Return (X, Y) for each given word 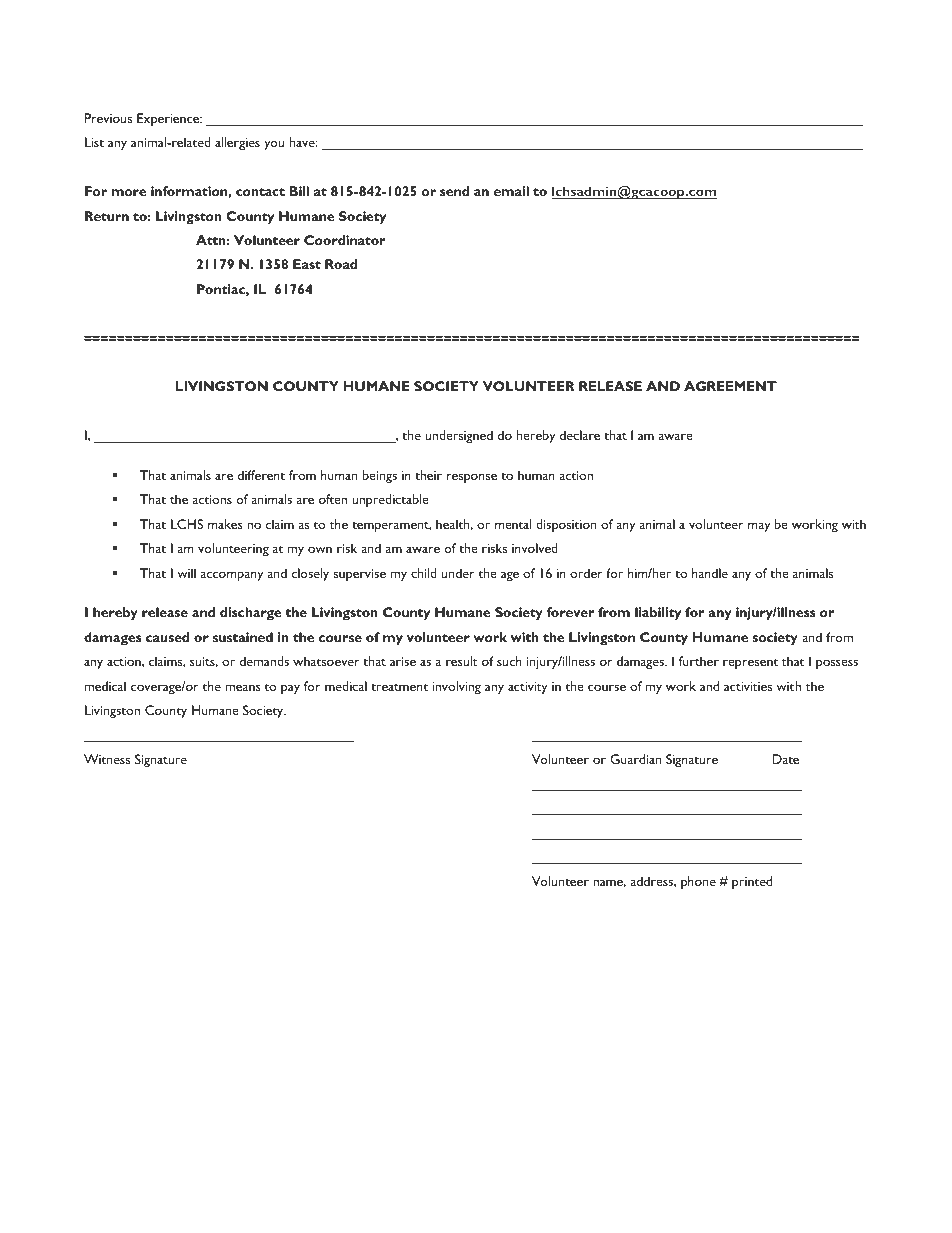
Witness (107, 759)
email (511, 191)
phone (698, 882)
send (454, 191)
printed (752, 882)
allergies (237, 143)
